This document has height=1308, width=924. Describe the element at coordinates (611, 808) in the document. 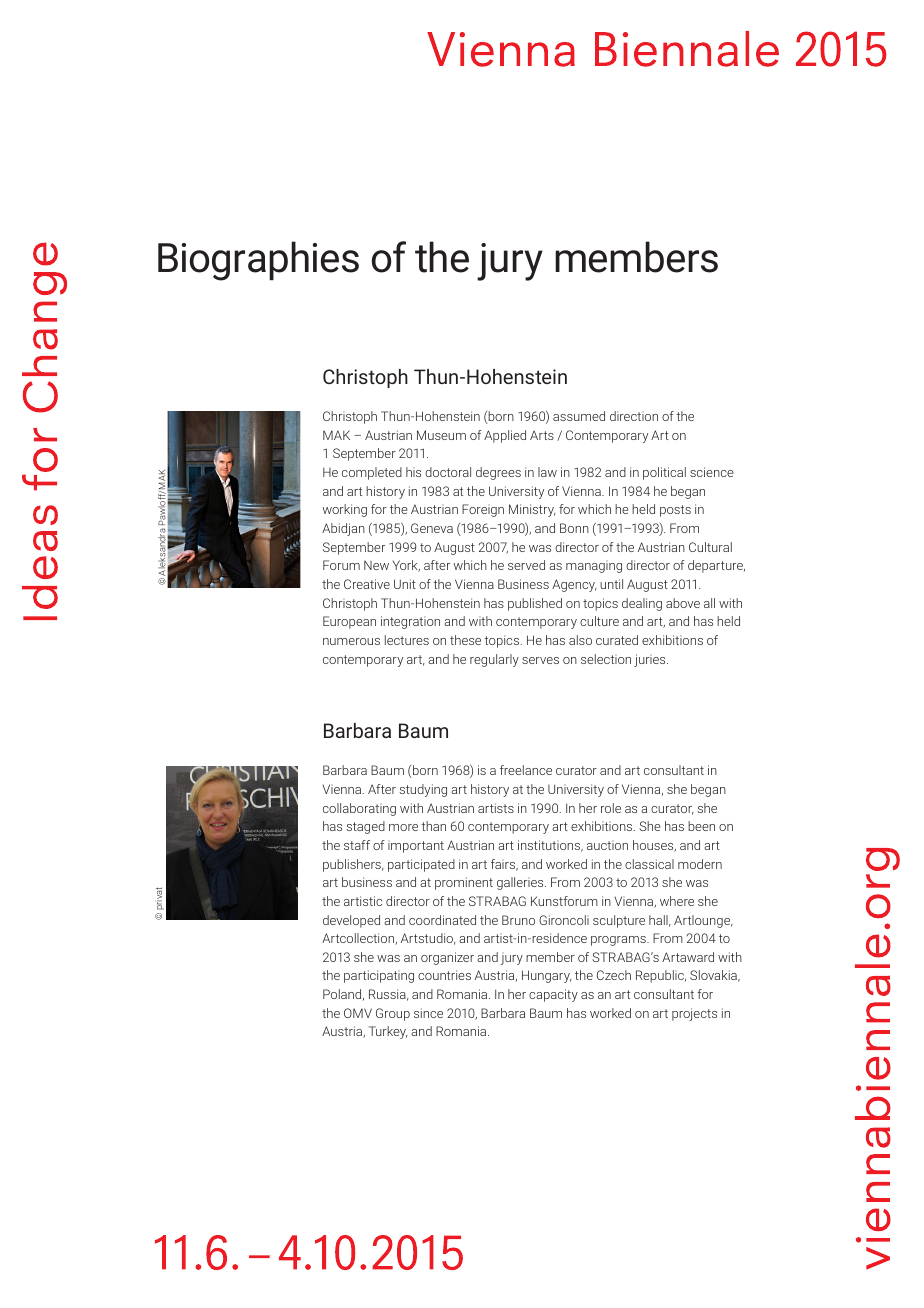

I see `role` at that location.
